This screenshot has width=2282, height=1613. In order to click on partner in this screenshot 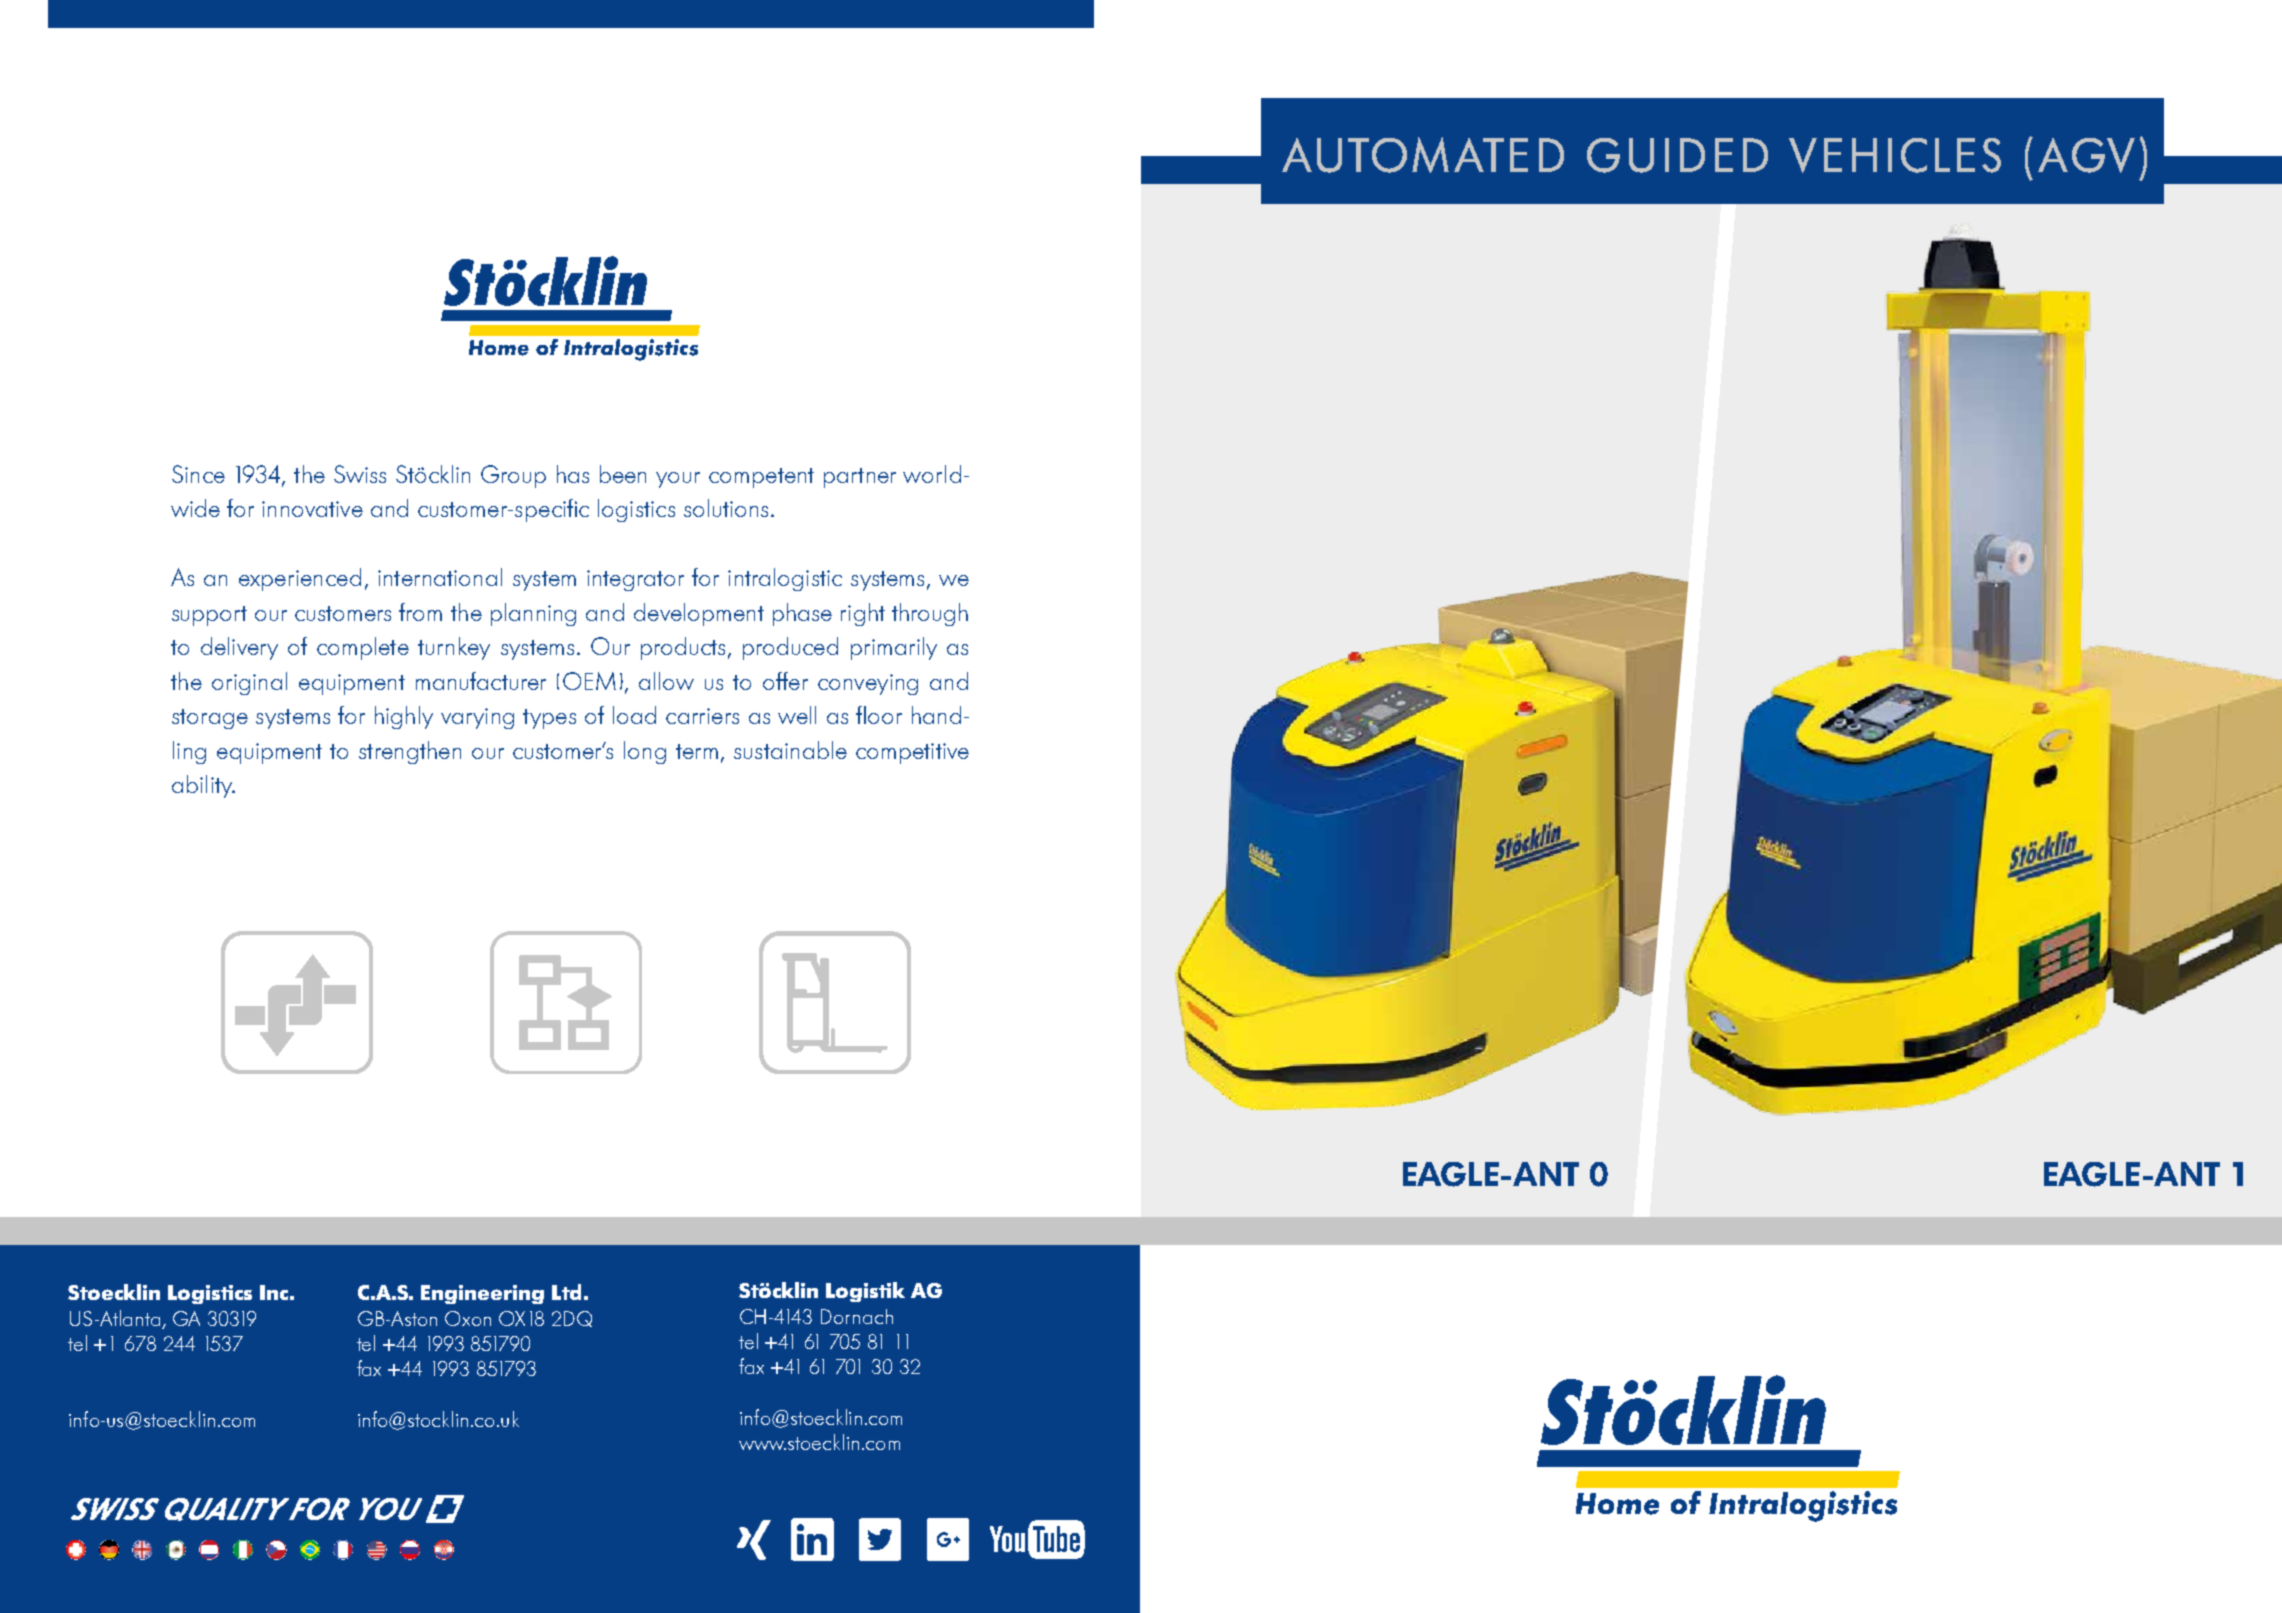, I will do `click(860, 478)`.
